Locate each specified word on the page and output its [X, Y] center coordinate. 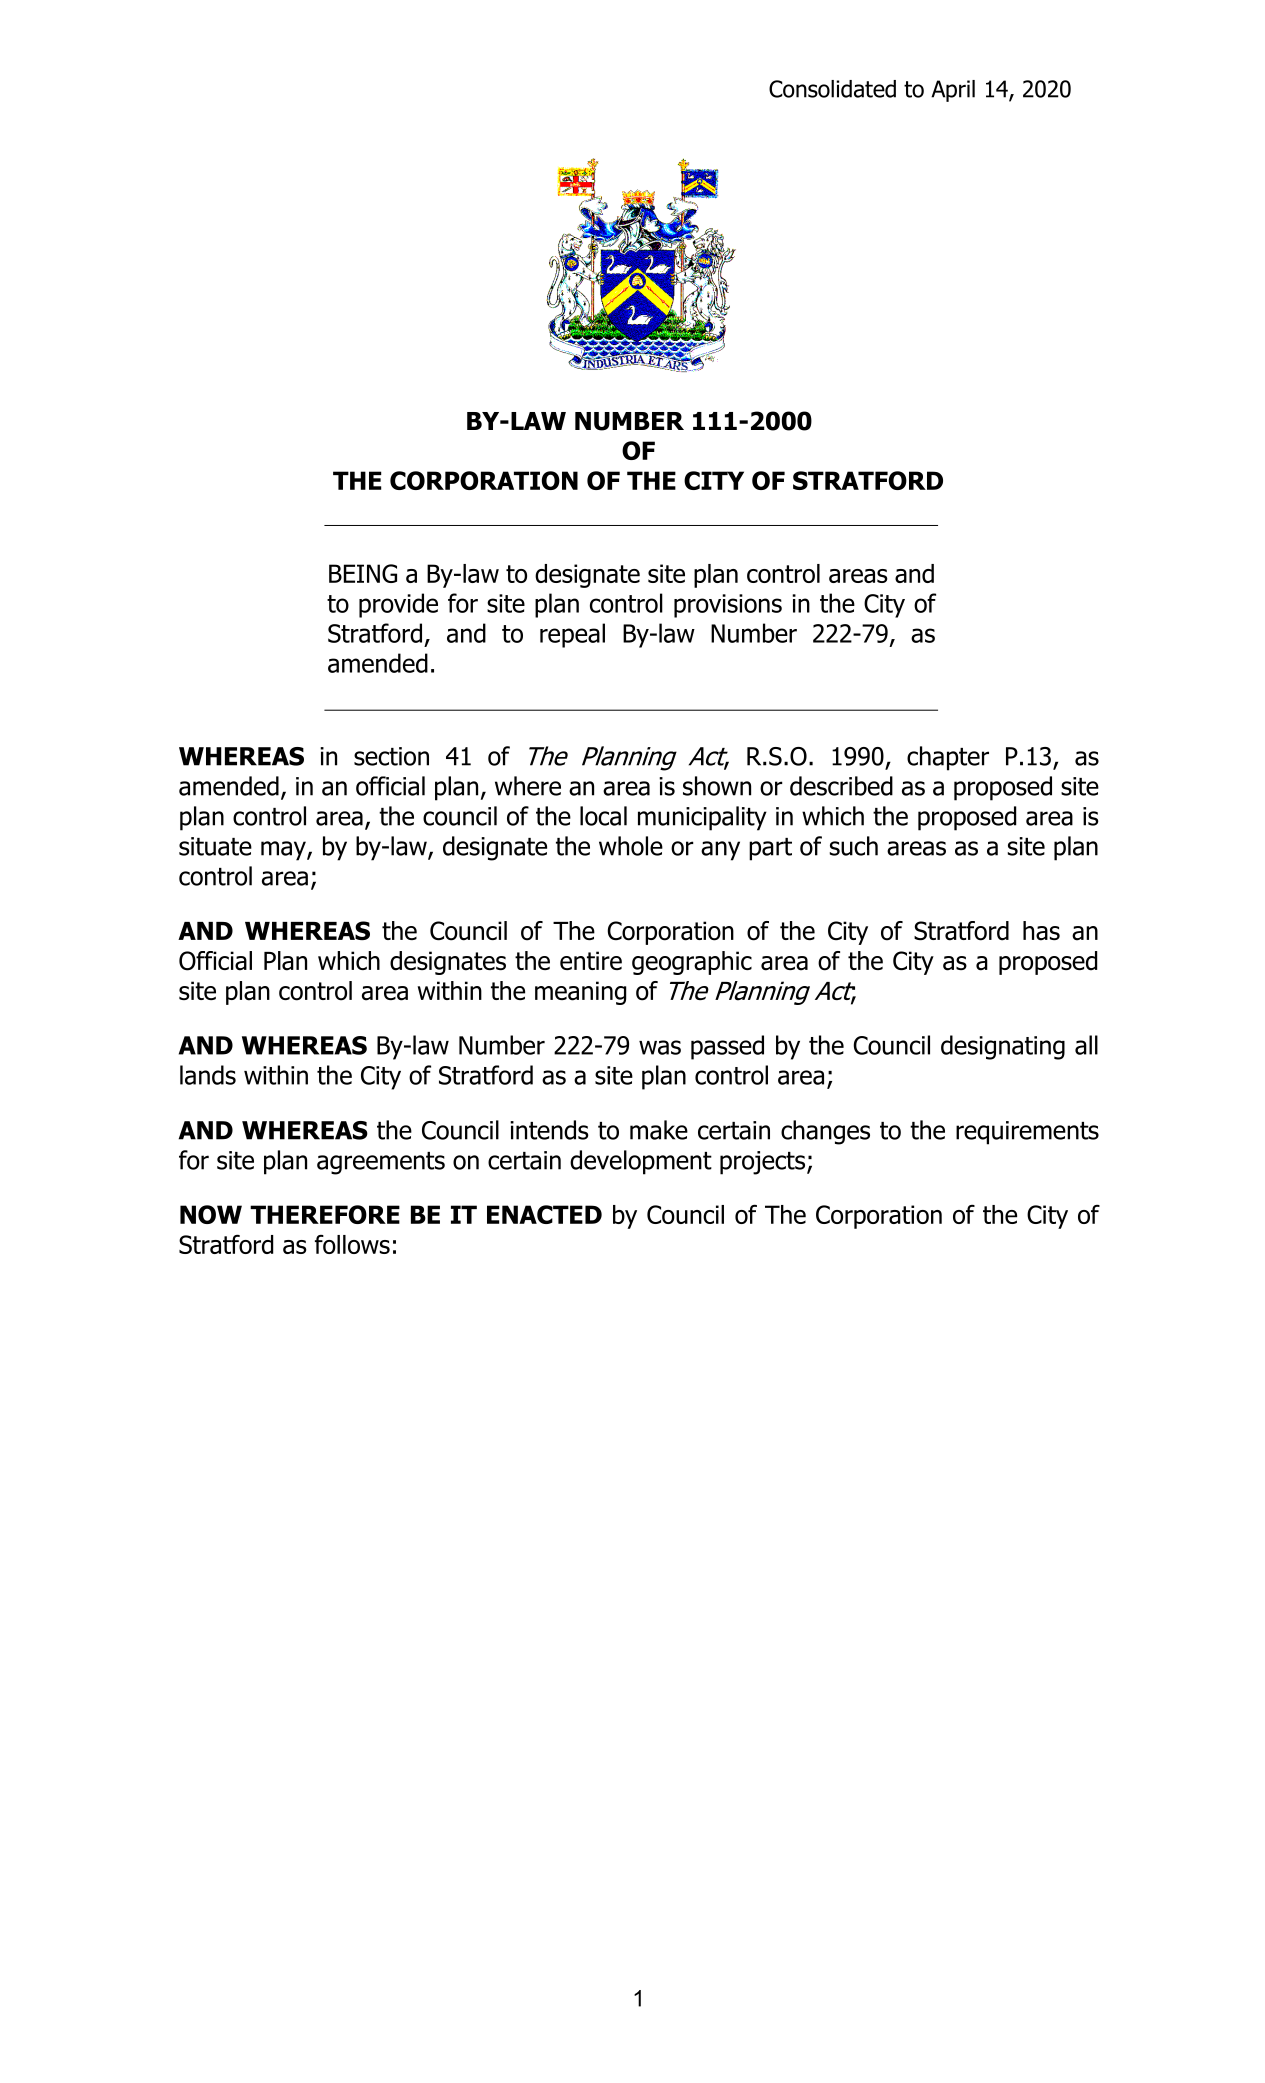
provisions [728, 606]
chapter [948, 758]
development [641, 1162]
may [284, 851]
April [953, 91]
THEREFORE [325, 1214]
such [854, 846]
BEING [363, 573]
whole [631, 846]
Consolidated [832, 89]
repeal [572, 635]
